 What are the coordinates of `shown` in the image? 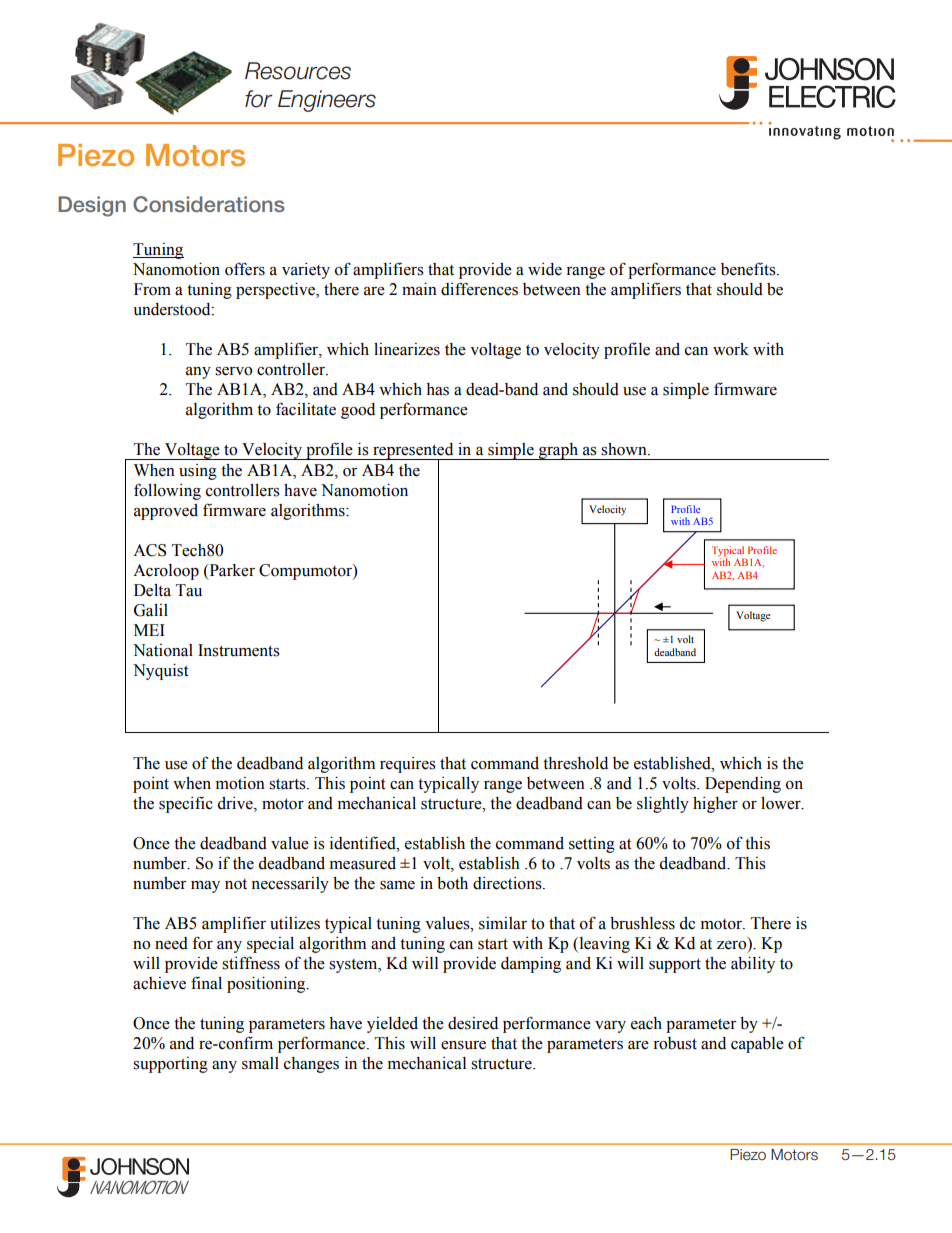 It's located at (625, 449).
